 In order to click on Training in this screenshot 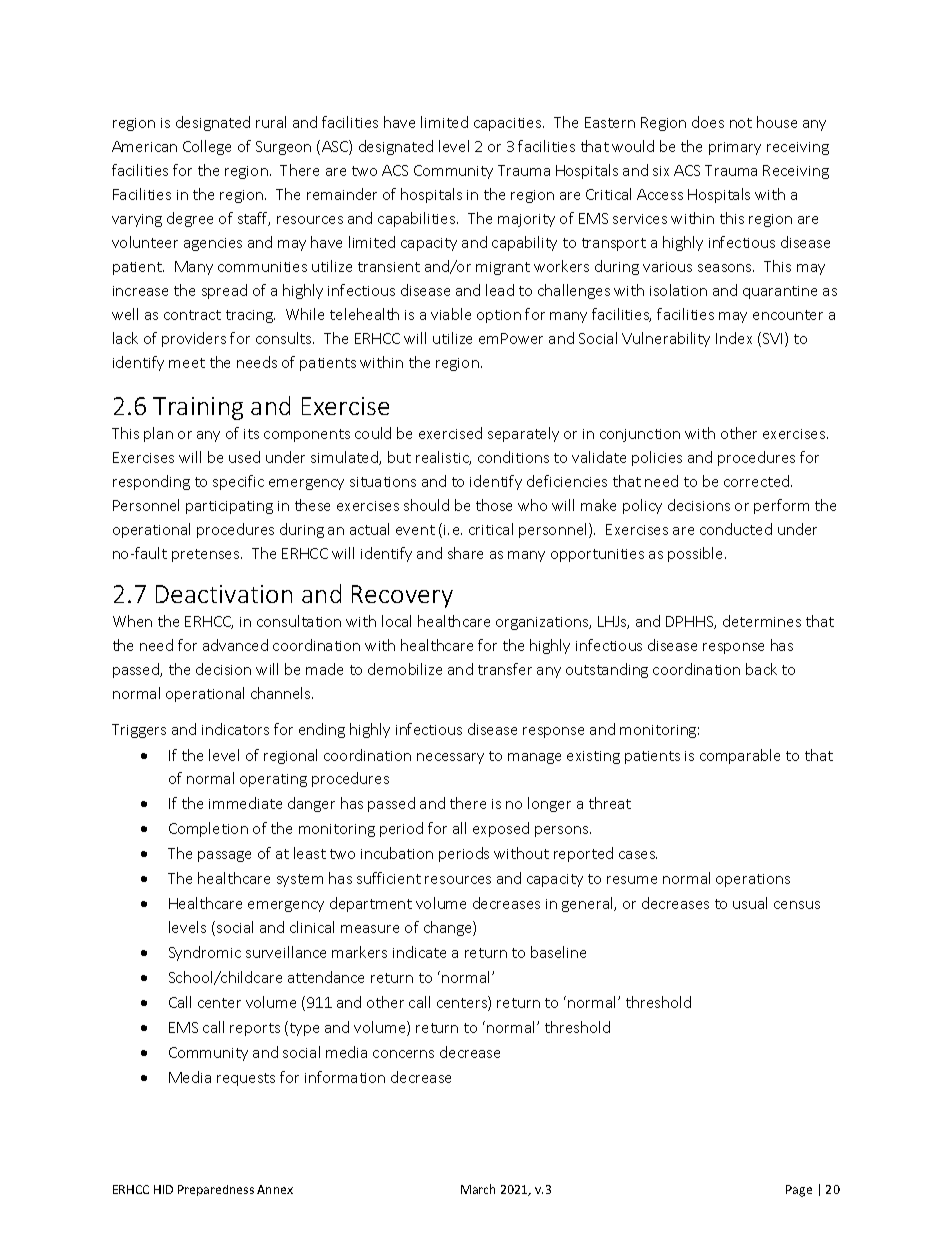, I will do `click(198, 408)`.
